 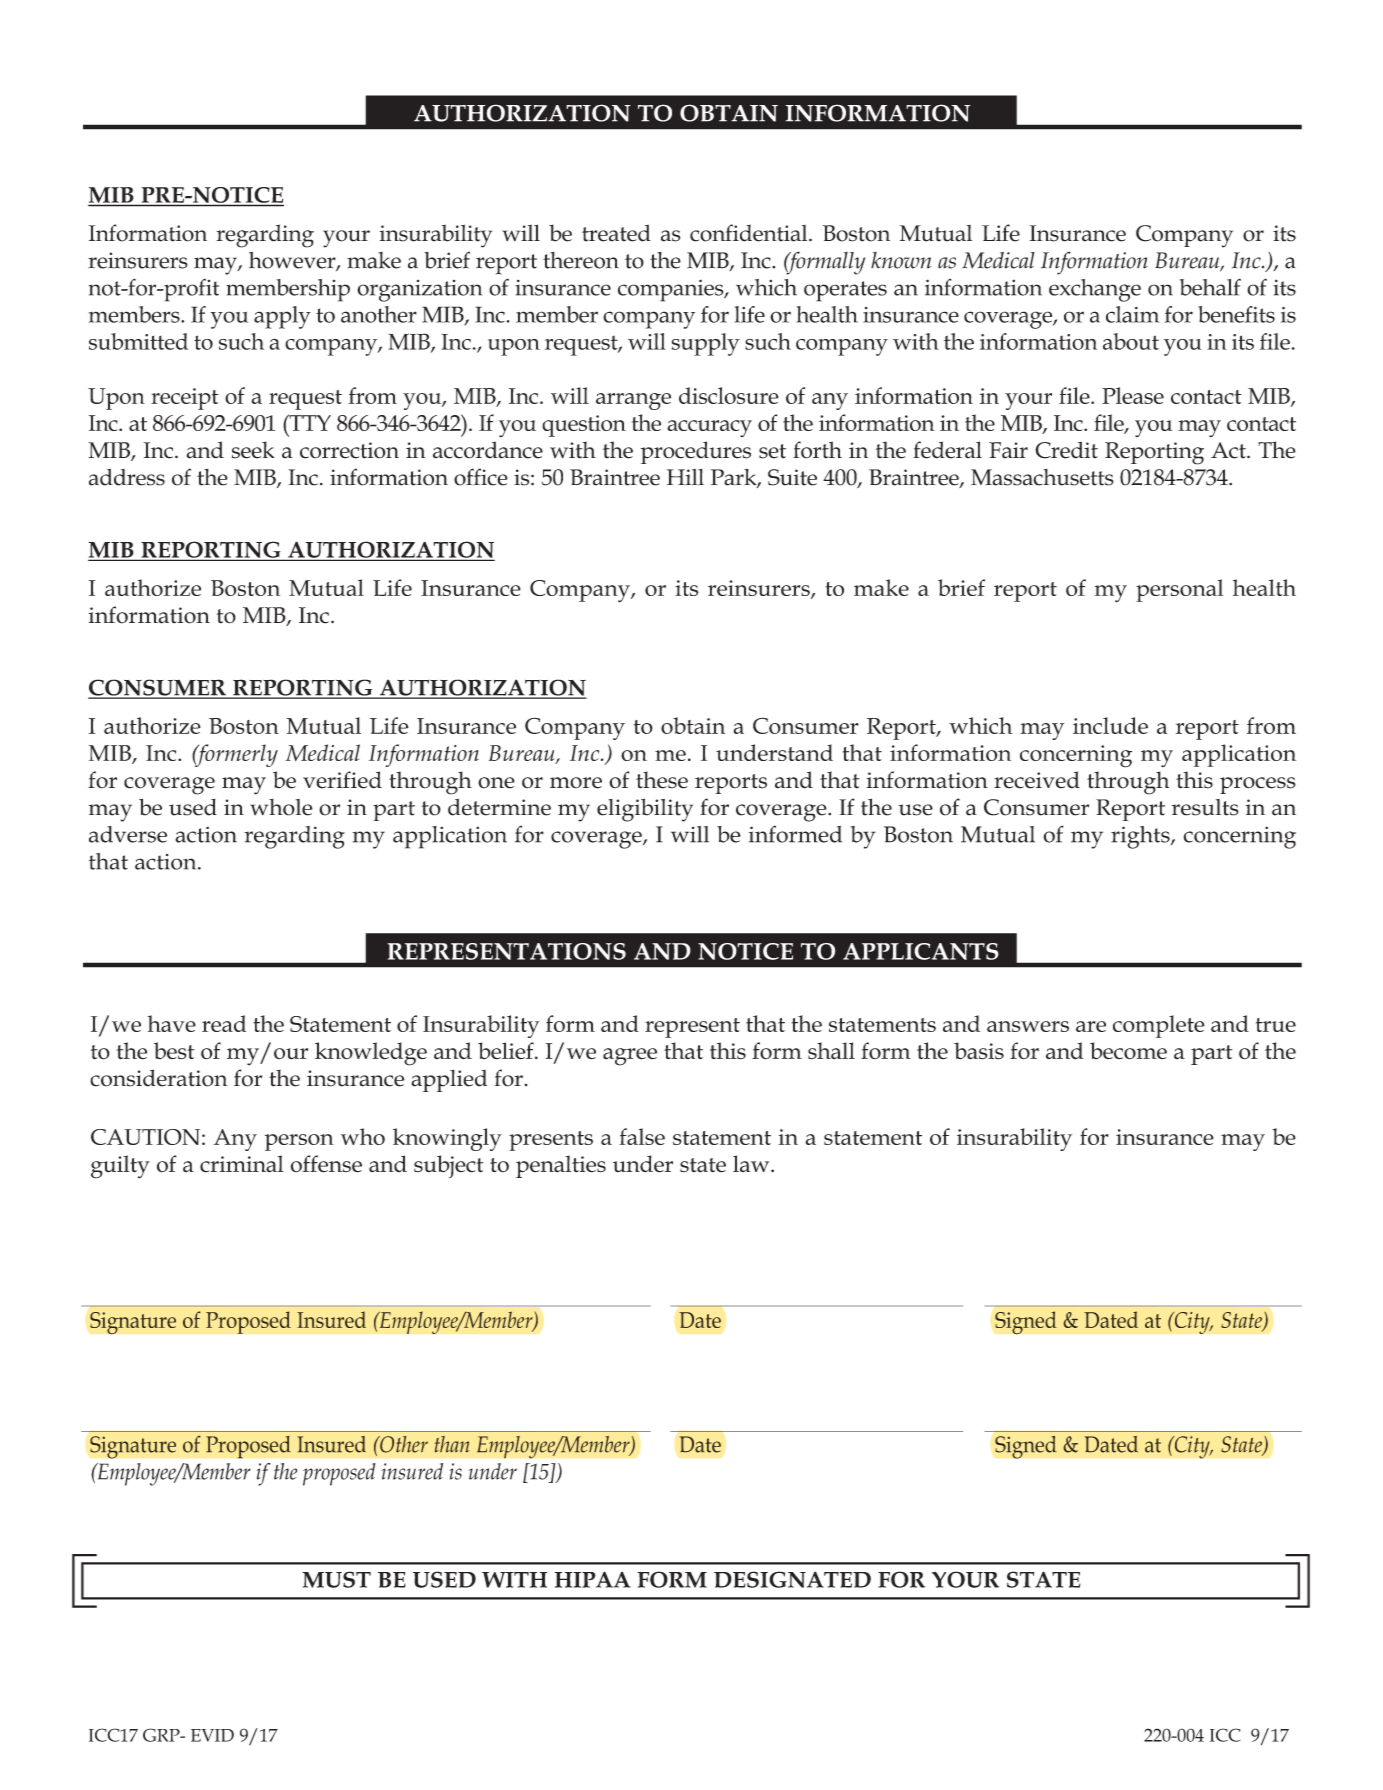 I want to click on DESIGNATED, so click(x=792, y=1579).
